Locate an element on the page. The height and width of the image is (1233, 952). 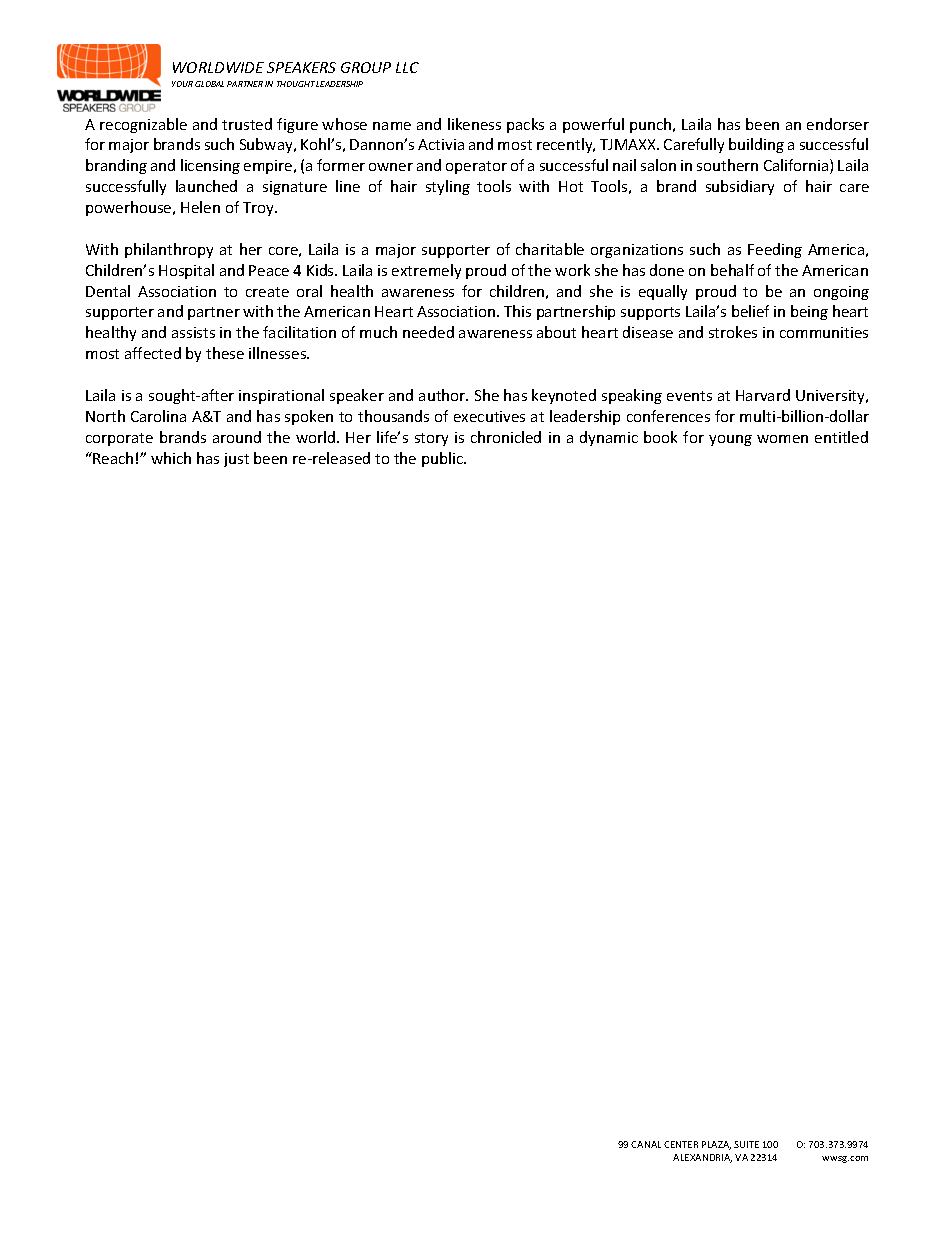
YOUR is located at coordinates (182, 84).
